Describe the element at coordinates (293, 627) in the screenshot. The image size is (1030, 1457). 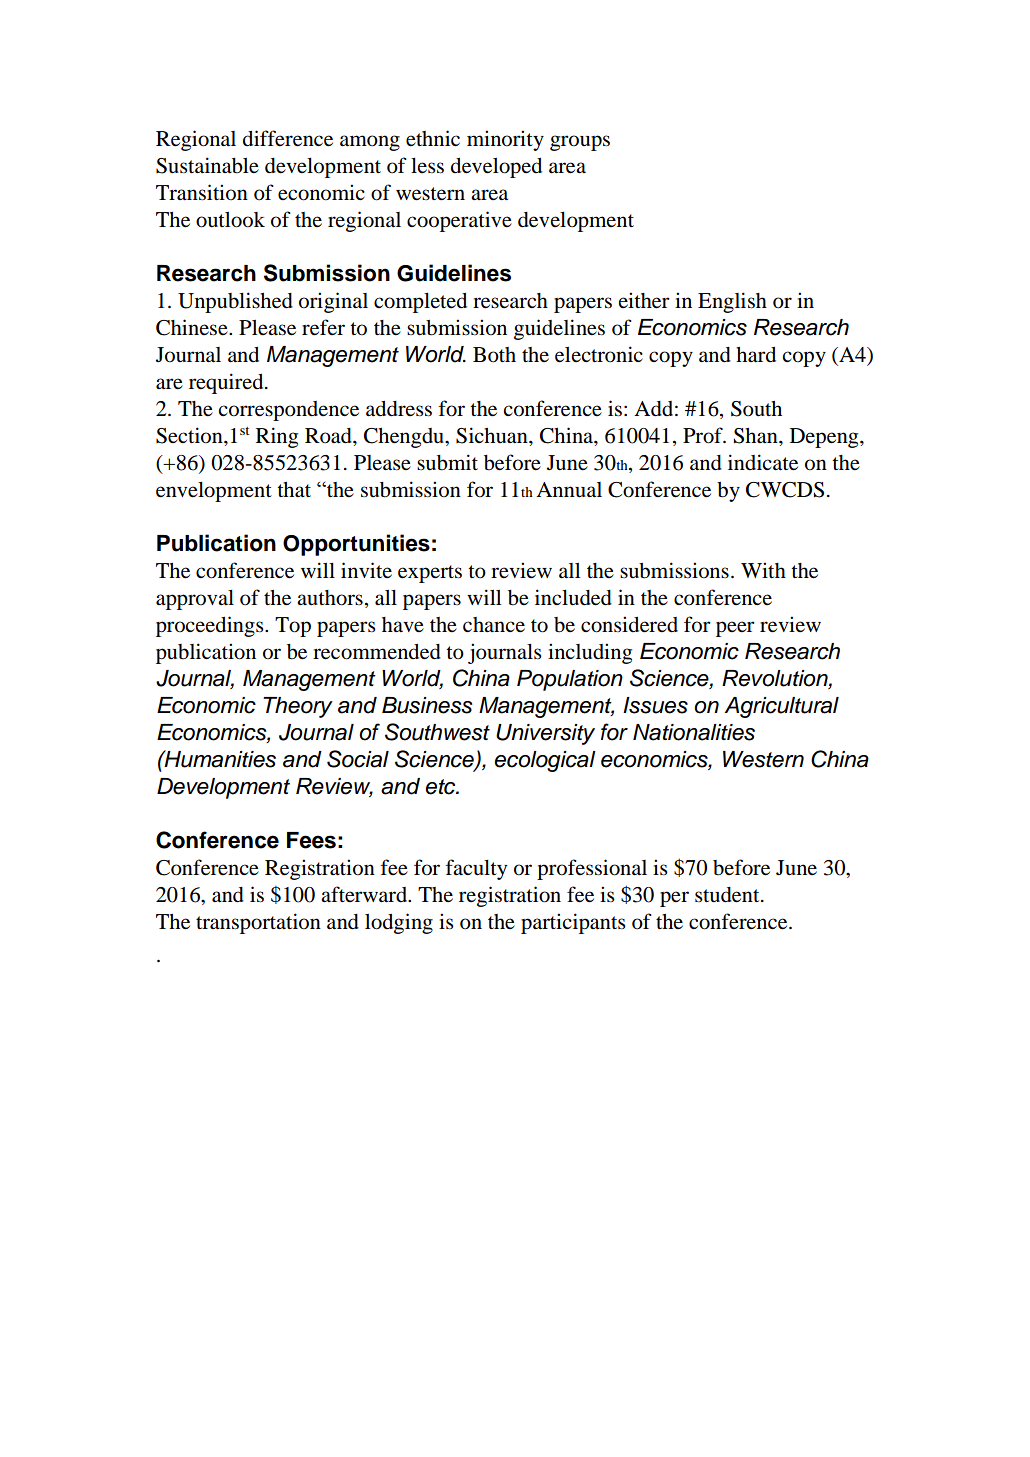
I see `Top` at that location.
